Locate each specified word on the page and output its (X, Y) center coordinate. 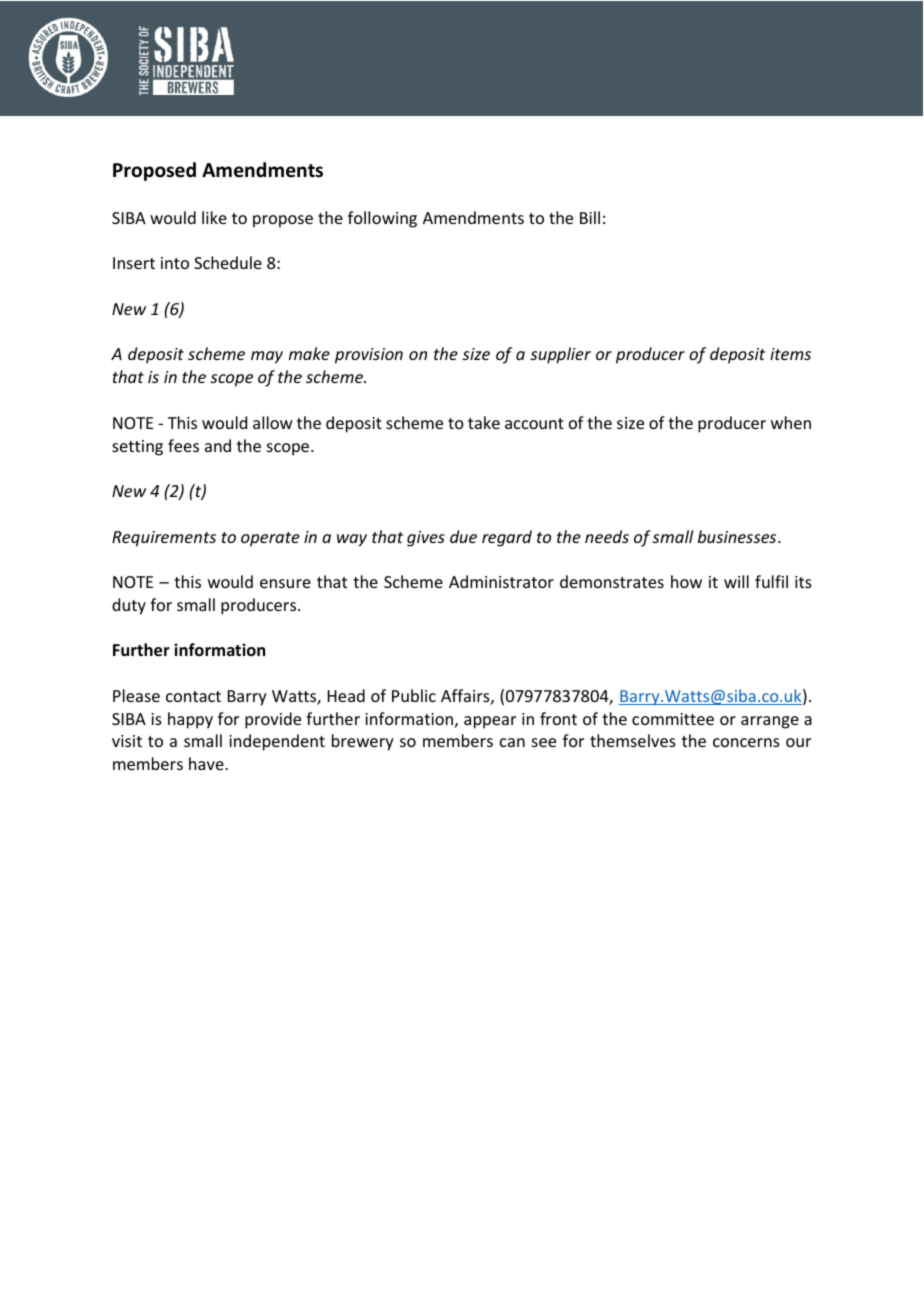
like (214, 217)
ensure (285, 583)
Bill (590, 217)
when (791, 422)
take (484, 422)
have (207, 763)
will (736, 581)
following (382, 219)
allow (273, 422)
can (512, 742)
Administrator (501, 581)
